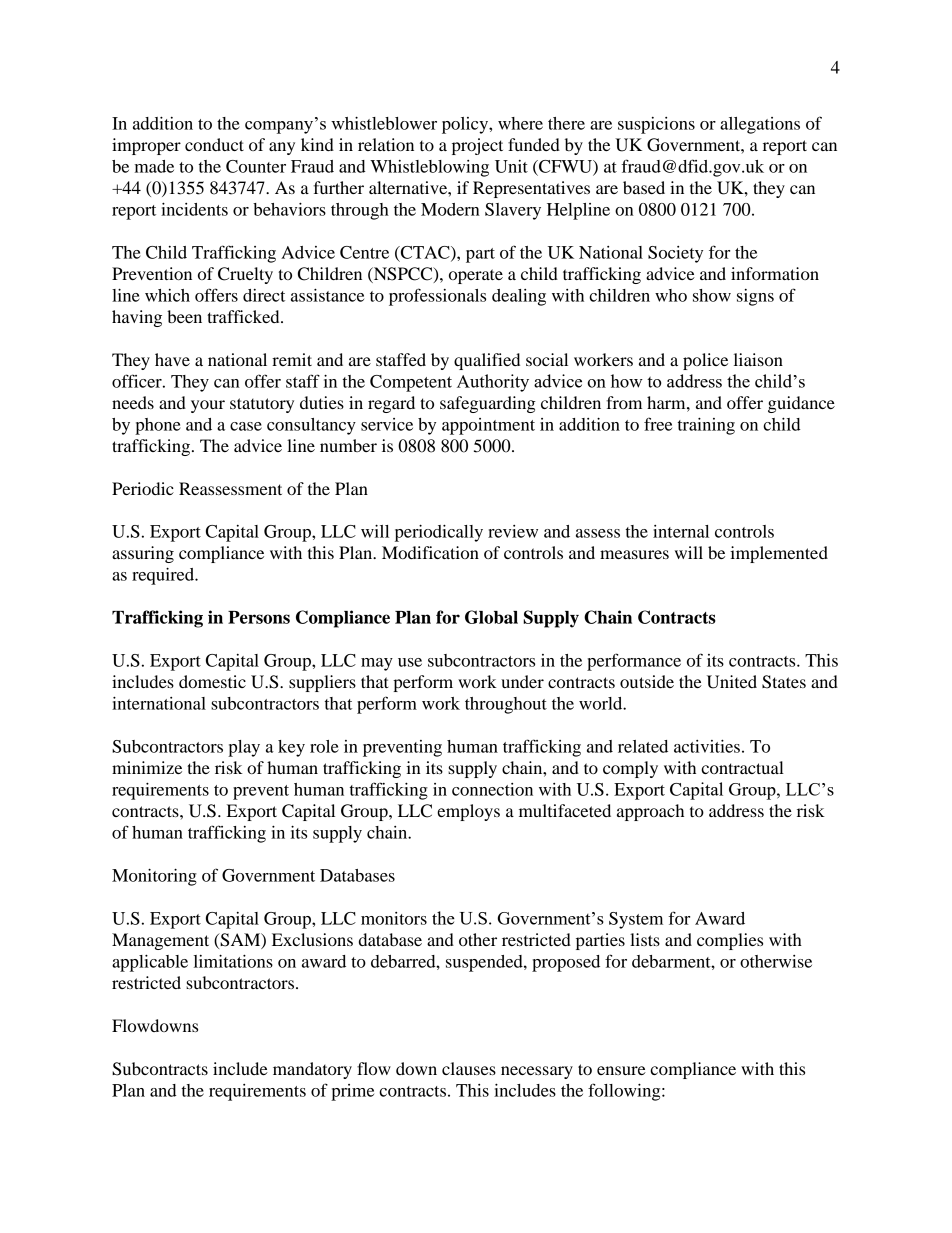 The width and height of the screenshot is (952, 1233). Describe the element at coordinates (706, 426) in the screenshot. I see `training` at that location.
